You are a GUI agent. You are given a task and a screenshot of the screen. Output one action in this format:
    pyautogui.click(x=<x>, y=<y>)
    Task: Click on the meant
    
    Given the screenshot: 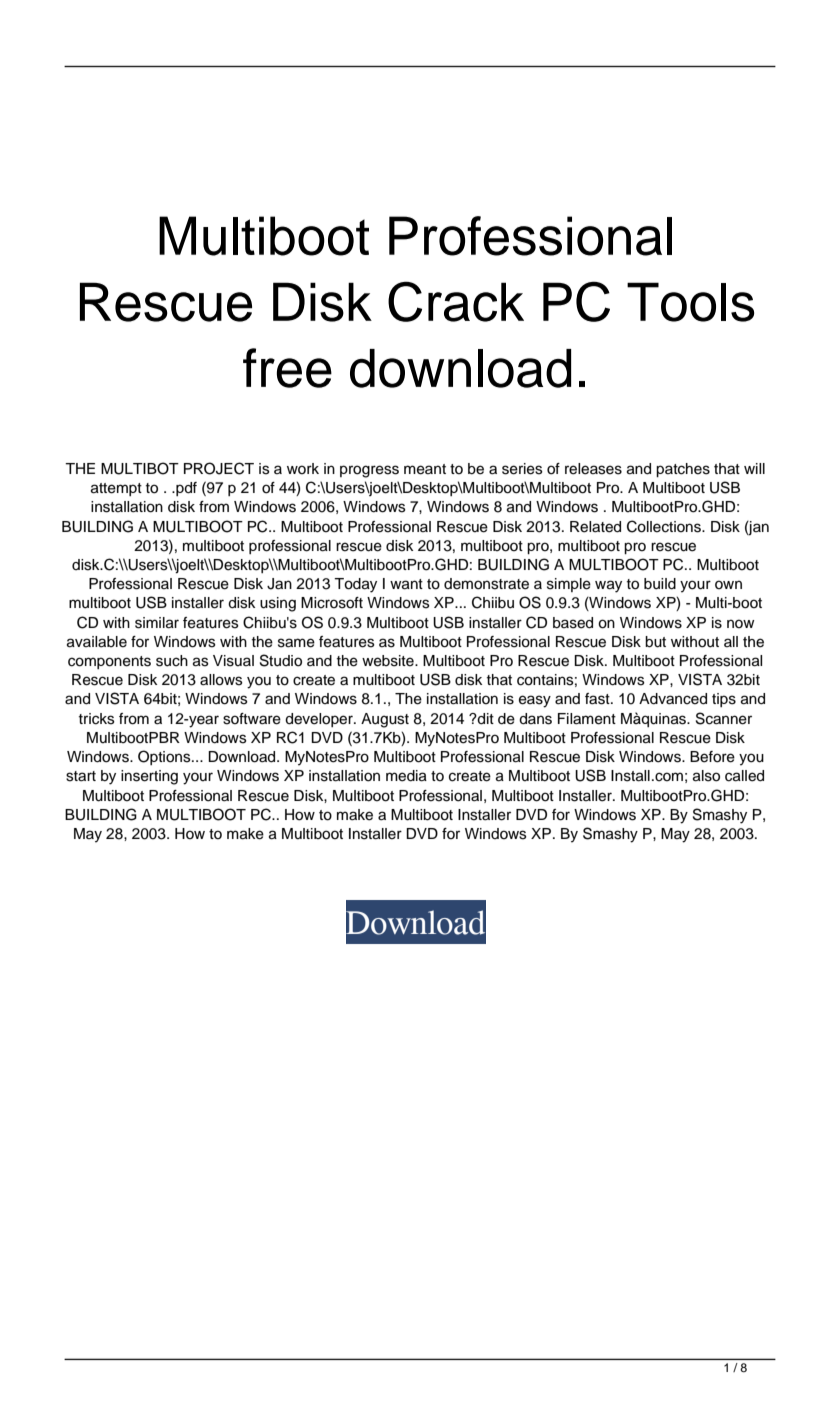 What is the action you would take?
    pyautogui.click(x=425, y=469)
